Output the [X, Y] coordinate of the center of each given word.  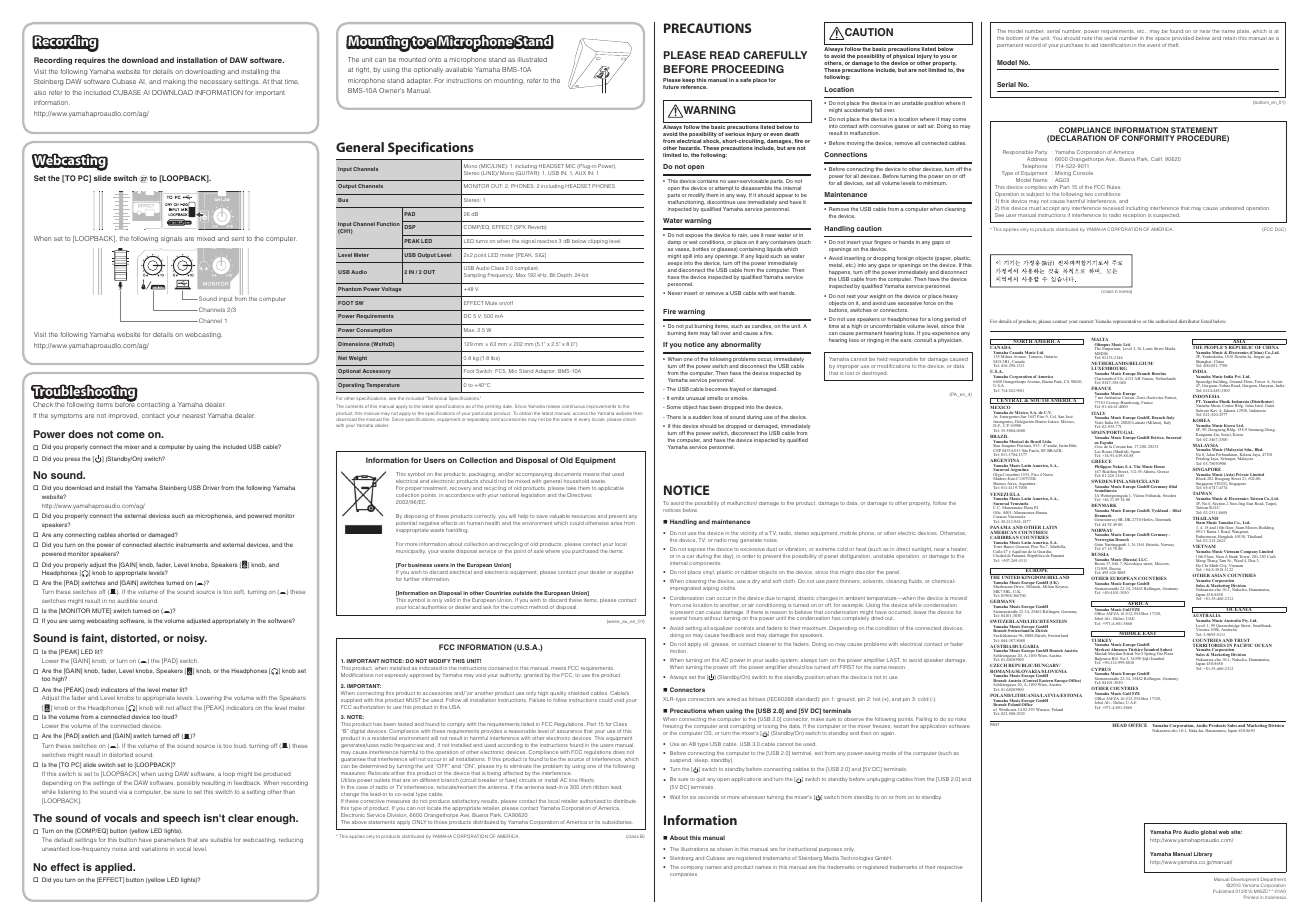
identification [1115, 45]
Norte [1048, 474]
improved [124, 416]
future [671, 87]
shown [725, 849]
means [591, 474]
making [174, 82]
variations [155, 849]
